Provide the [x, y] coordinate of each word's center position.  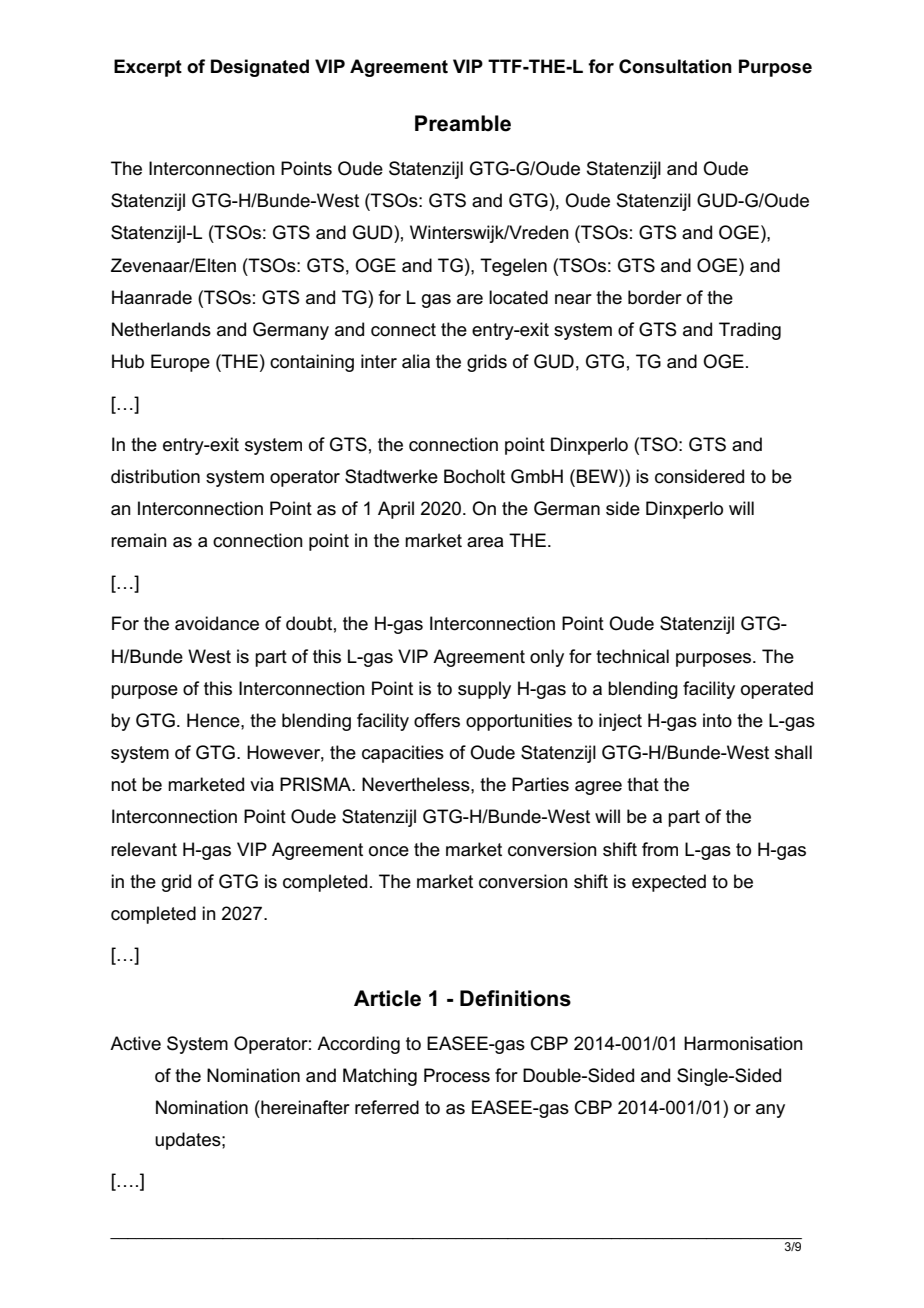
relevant [144, 849]
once [389, 851]
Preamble [463, 123]
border [655, 297]
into [717, 720]
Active [135, 1043]
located [518, 297]
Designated [260, 68]
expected [669, 883]
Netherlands [161, 329]
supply [484, 690]
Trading [750, 331]
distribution [155, 476]
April [396, 510]
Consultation [675, 66]
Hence [214, 720]
